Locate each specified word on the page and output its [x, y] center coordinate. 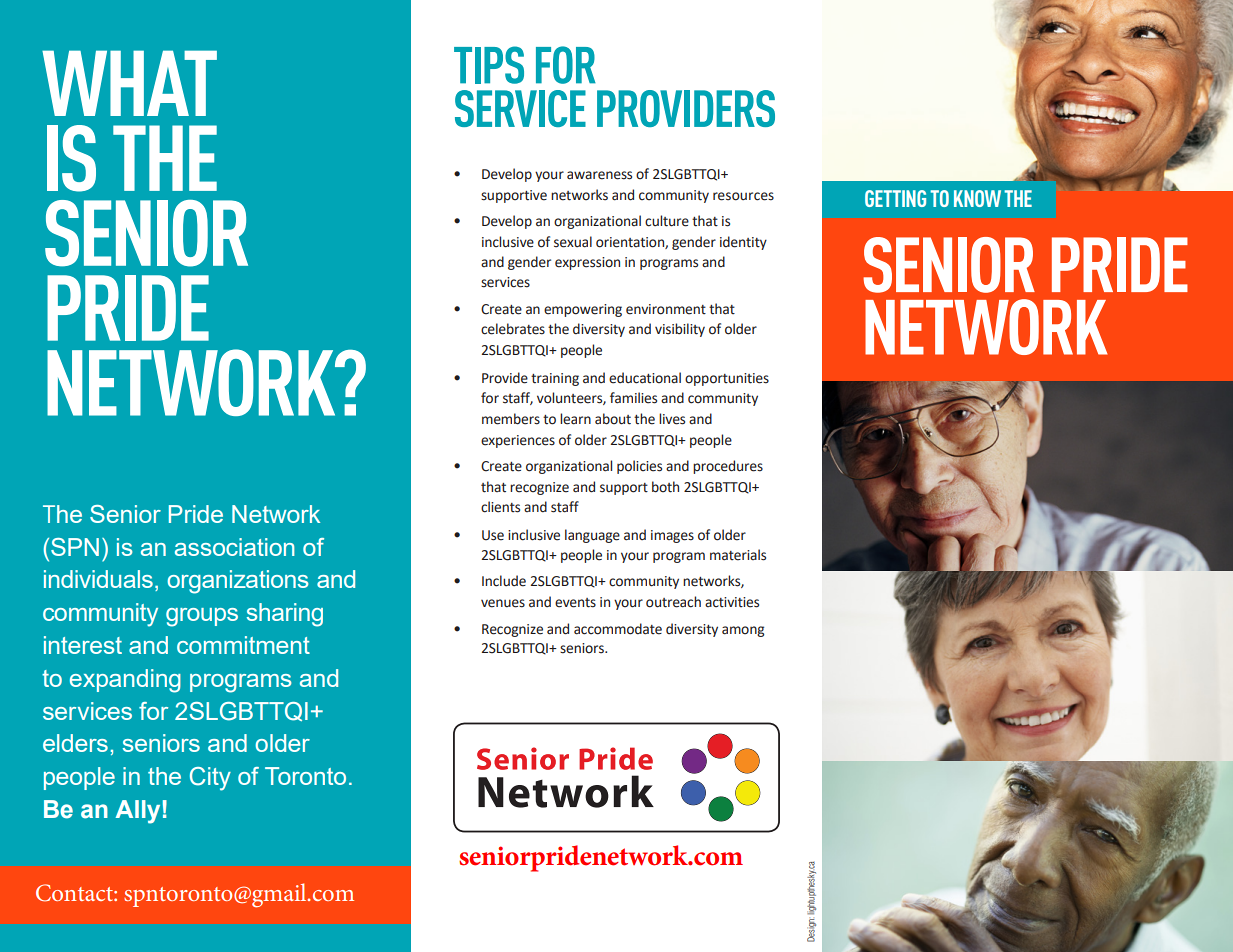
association [235, 547]
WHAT [129, 83]
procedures [728, 467]
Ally [137, 812]
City [210, 779]
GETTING [895, 198]
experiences [518, 441]
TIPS [489, 65]
